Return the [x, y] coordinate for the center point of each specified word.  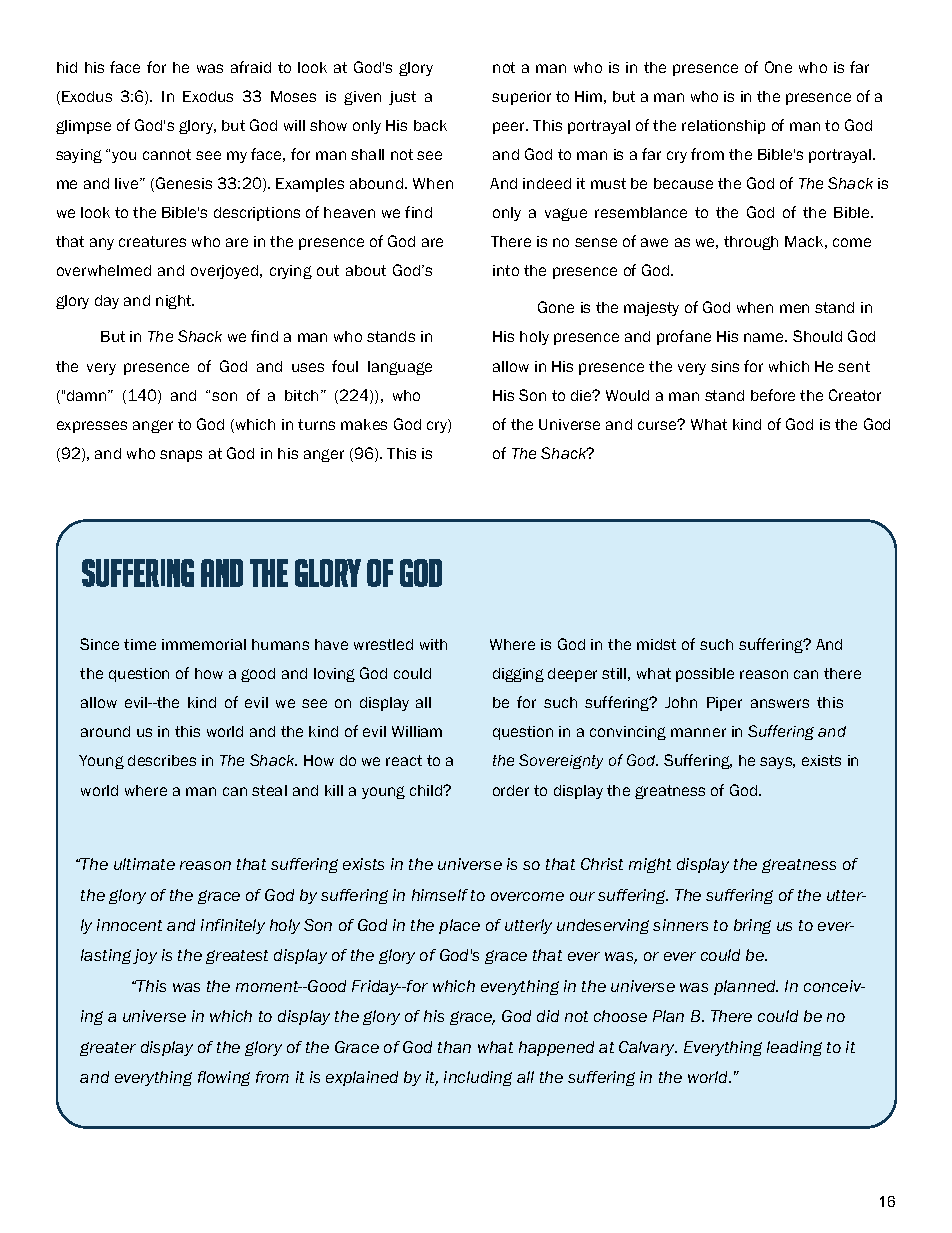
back [430, 125]
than [454, 1047]
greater [108, 1049]
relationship [723, 127]
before [773, 395]
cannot [167, 154]
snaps [181, 456]
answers [780, 703]
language [400, 368]
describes [162, 760]
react [404, 760]
